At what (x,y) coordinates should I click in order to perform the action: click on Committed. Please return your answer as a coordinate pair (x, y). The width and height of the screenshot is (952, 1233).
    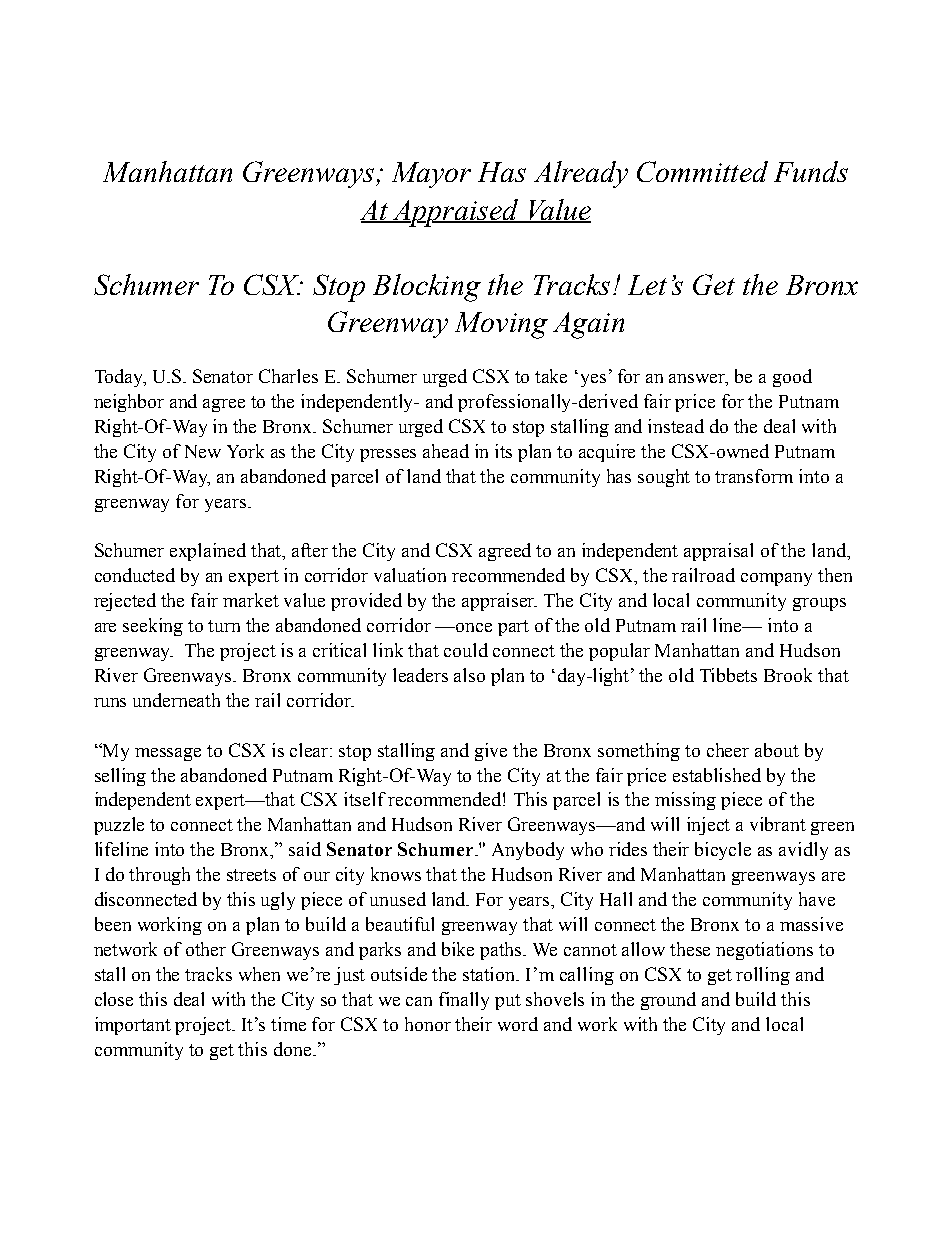
    Looking at the image, I should click on (702, 171).
